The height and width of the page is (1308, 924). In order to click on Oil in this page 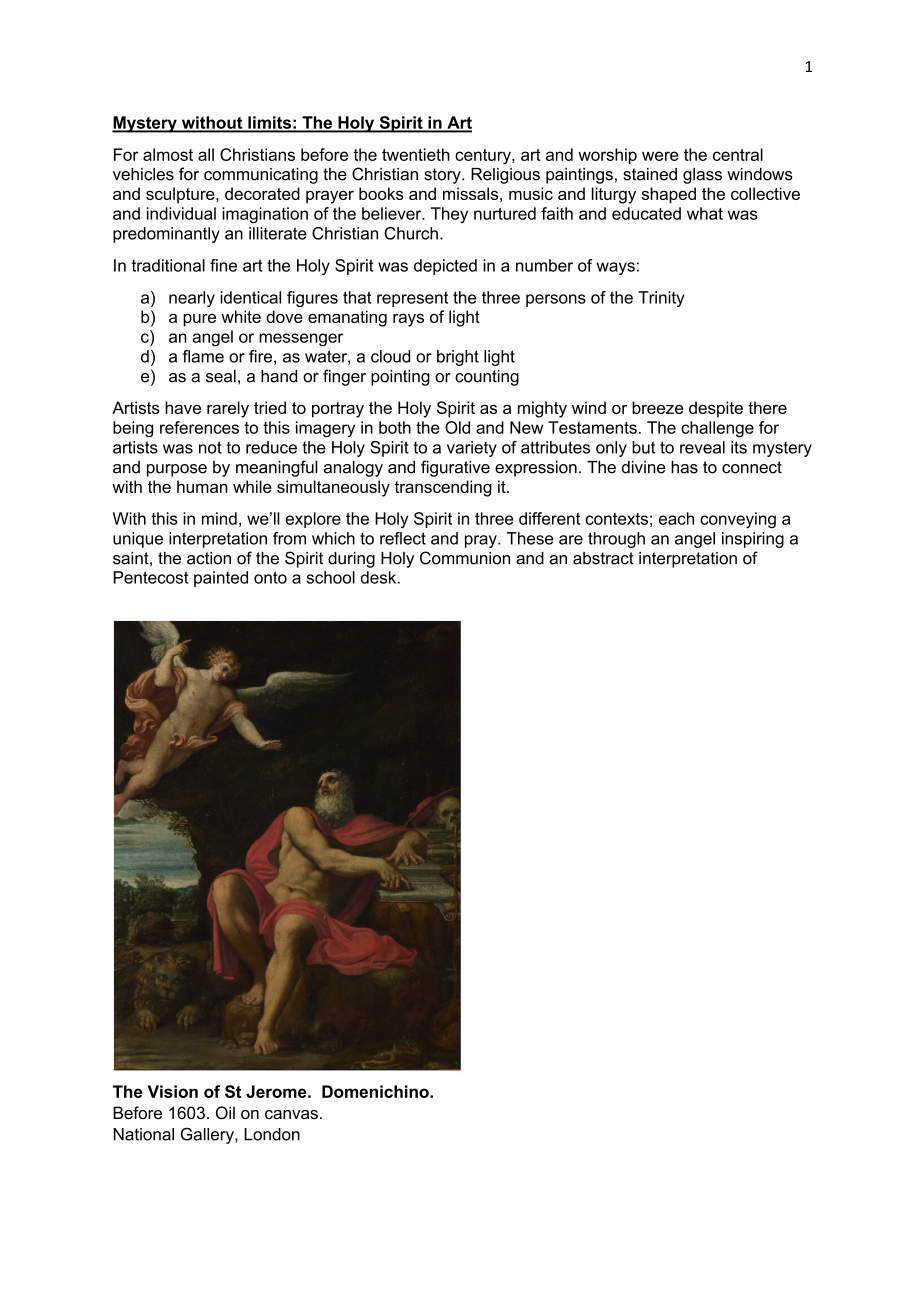, I will do `click(225, 1113)`.
